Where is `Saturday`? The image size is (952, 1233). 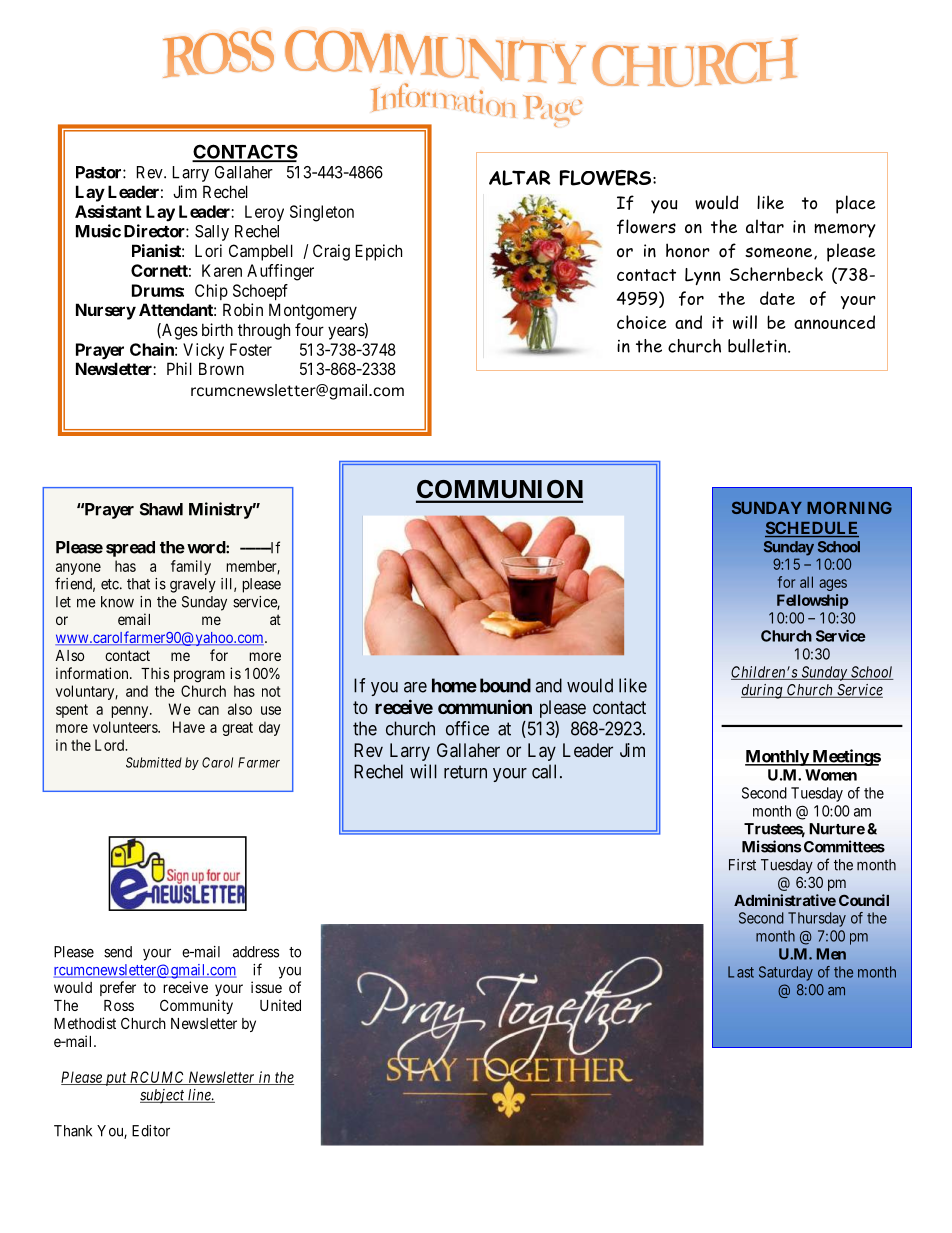 Saturday is located at coordinates (786, 973).
